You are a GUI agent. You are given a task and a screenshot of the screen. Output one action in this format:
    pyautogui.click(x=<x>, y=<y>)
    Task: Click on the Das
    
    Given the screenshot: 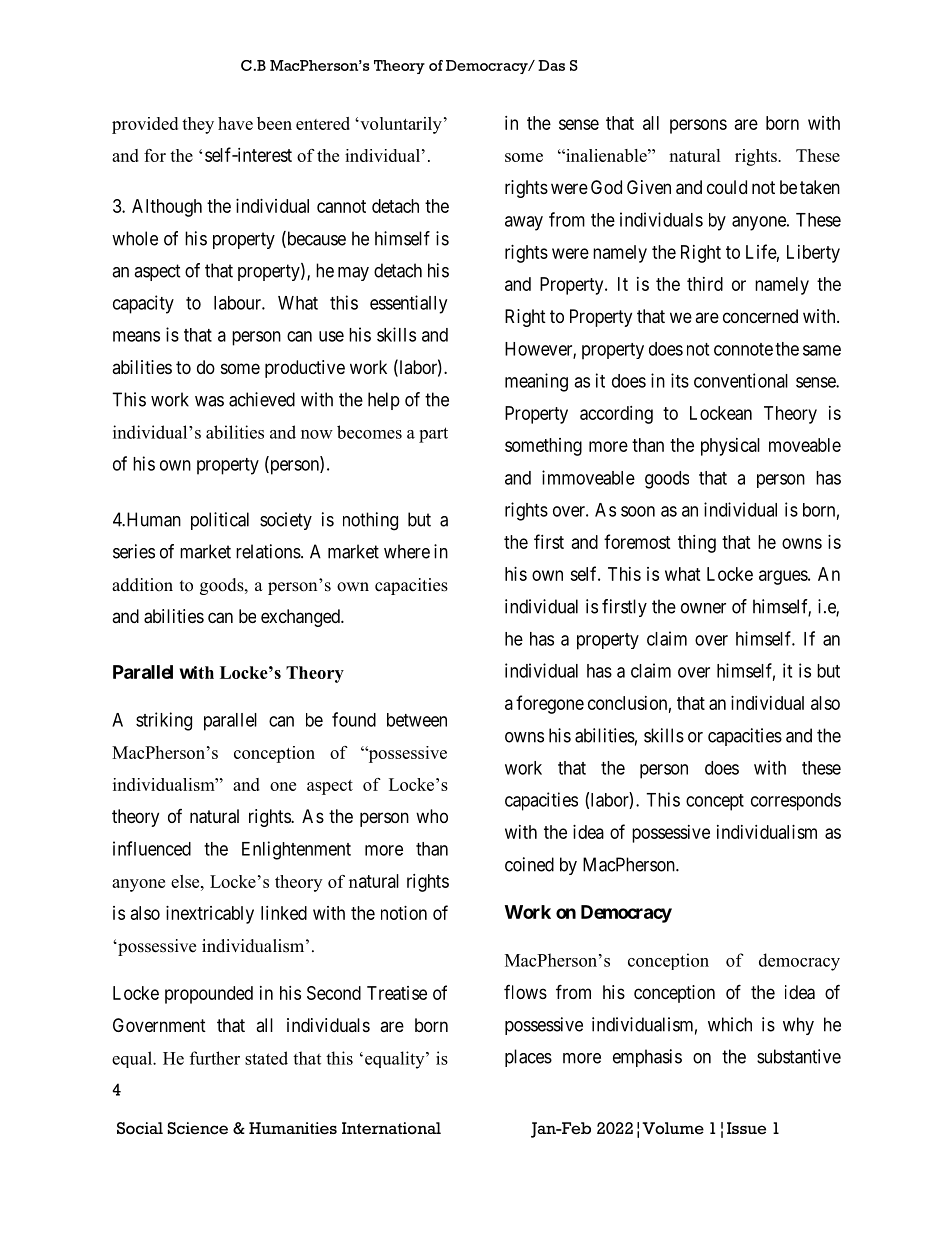 What is the action you would take?
    pyautogui.click(x=551, y=65)
